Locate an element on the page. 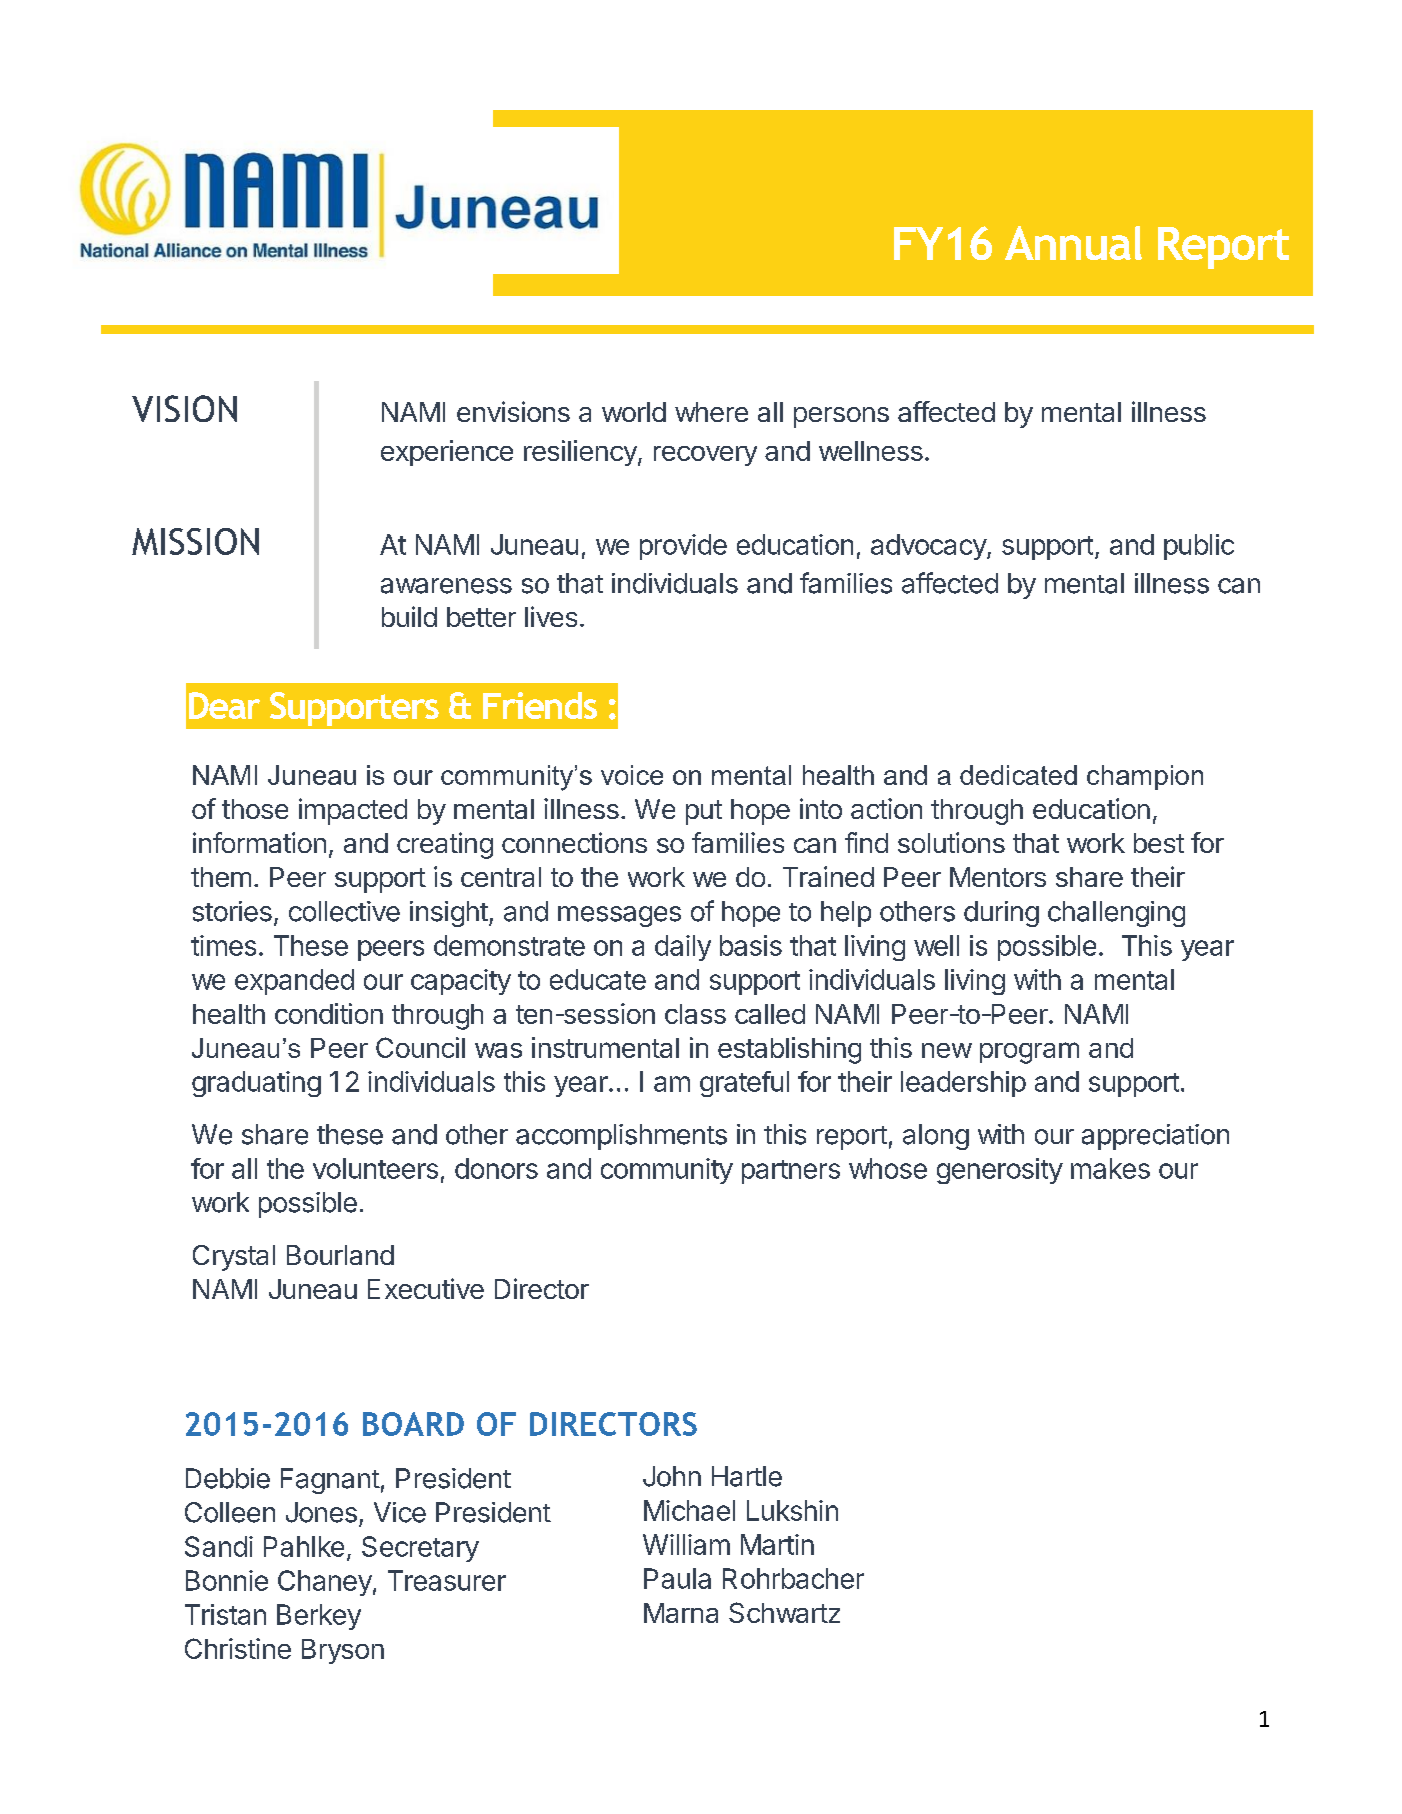 The height and width of the page is (1814, 1402). Dear is located at coordinates (224, 705).
